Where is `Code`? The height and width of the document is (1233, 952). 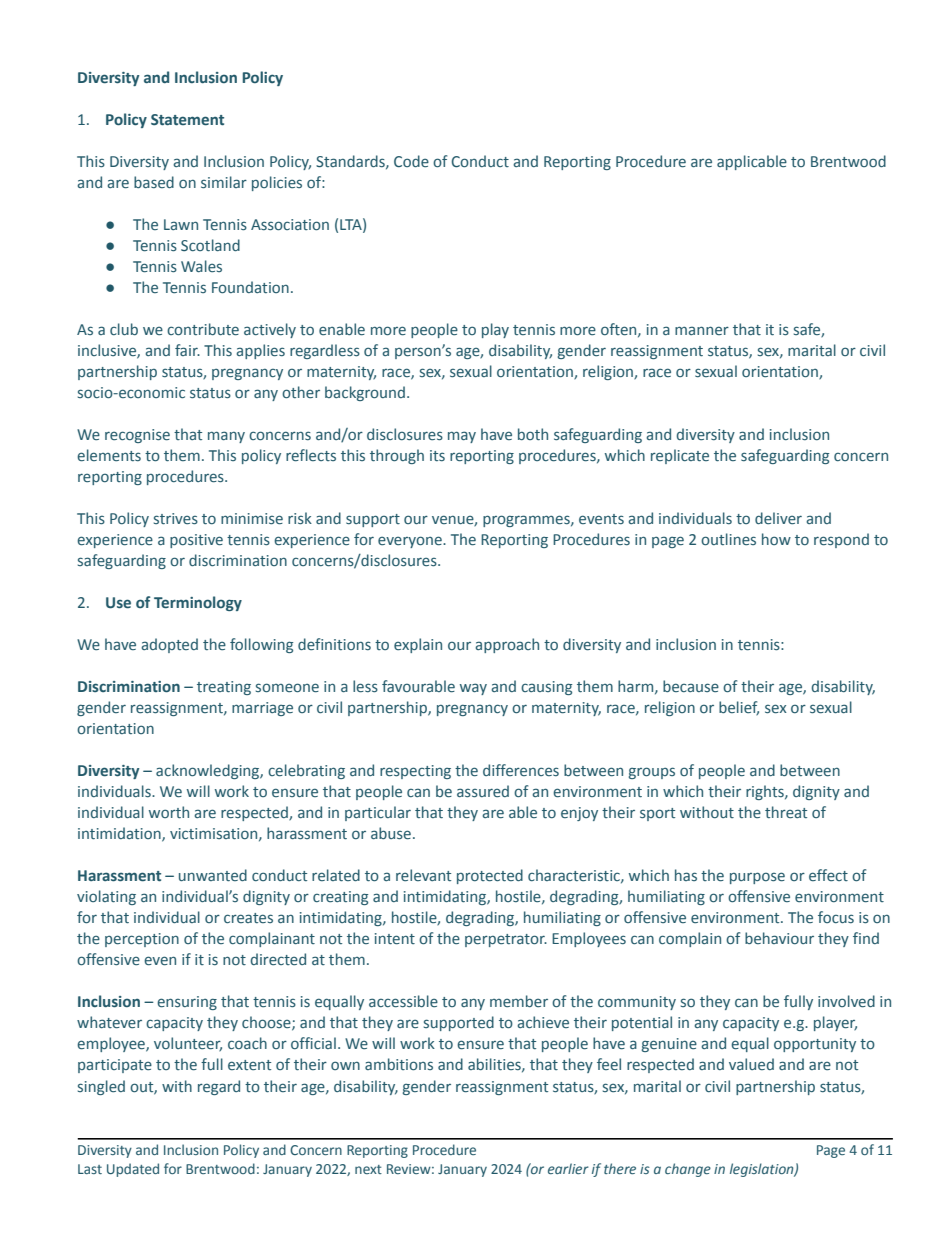
Code is located at coordinates (411, 161).
